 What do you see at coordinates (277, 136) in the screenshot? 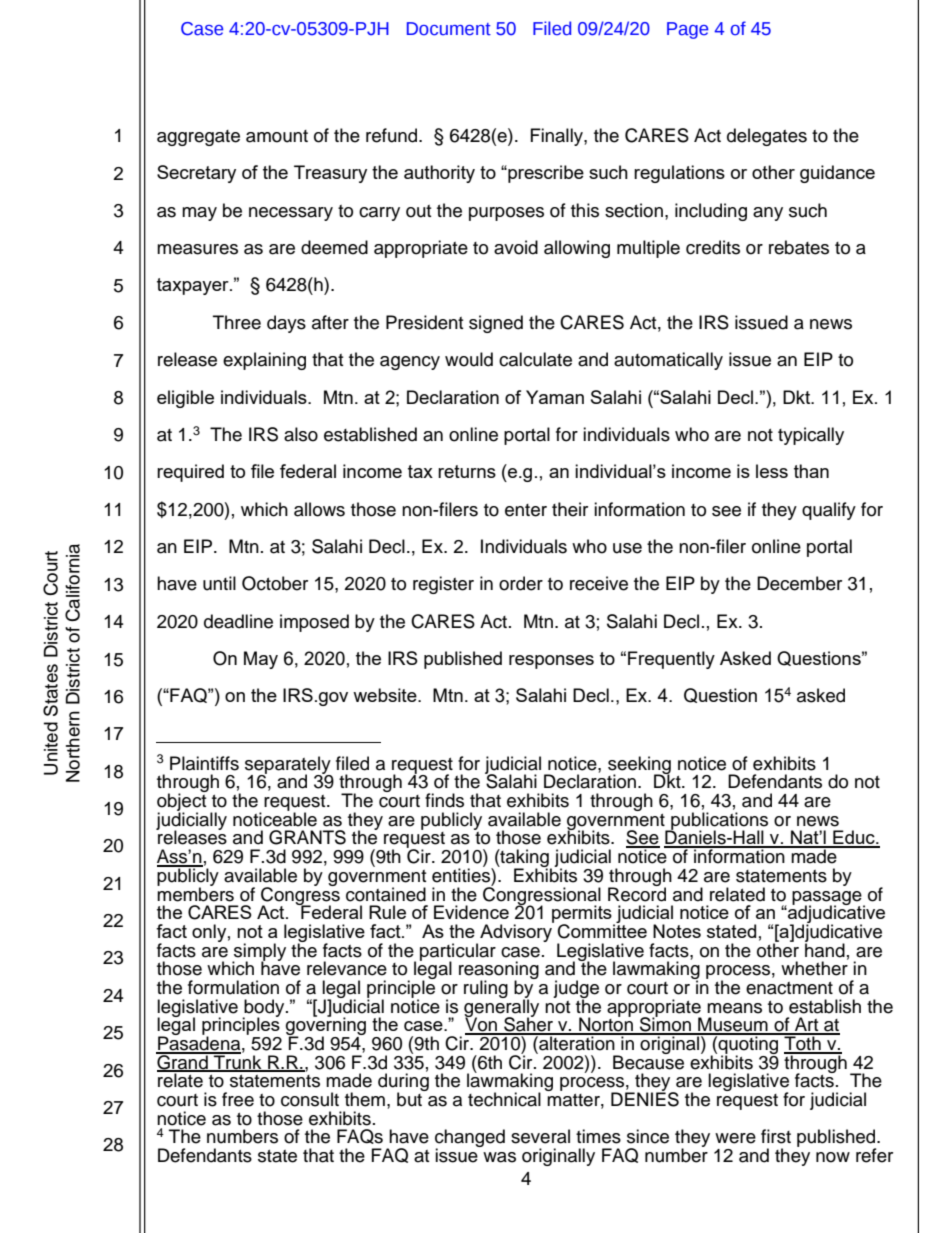
I see `amount` at bounding box center [277, 136].
